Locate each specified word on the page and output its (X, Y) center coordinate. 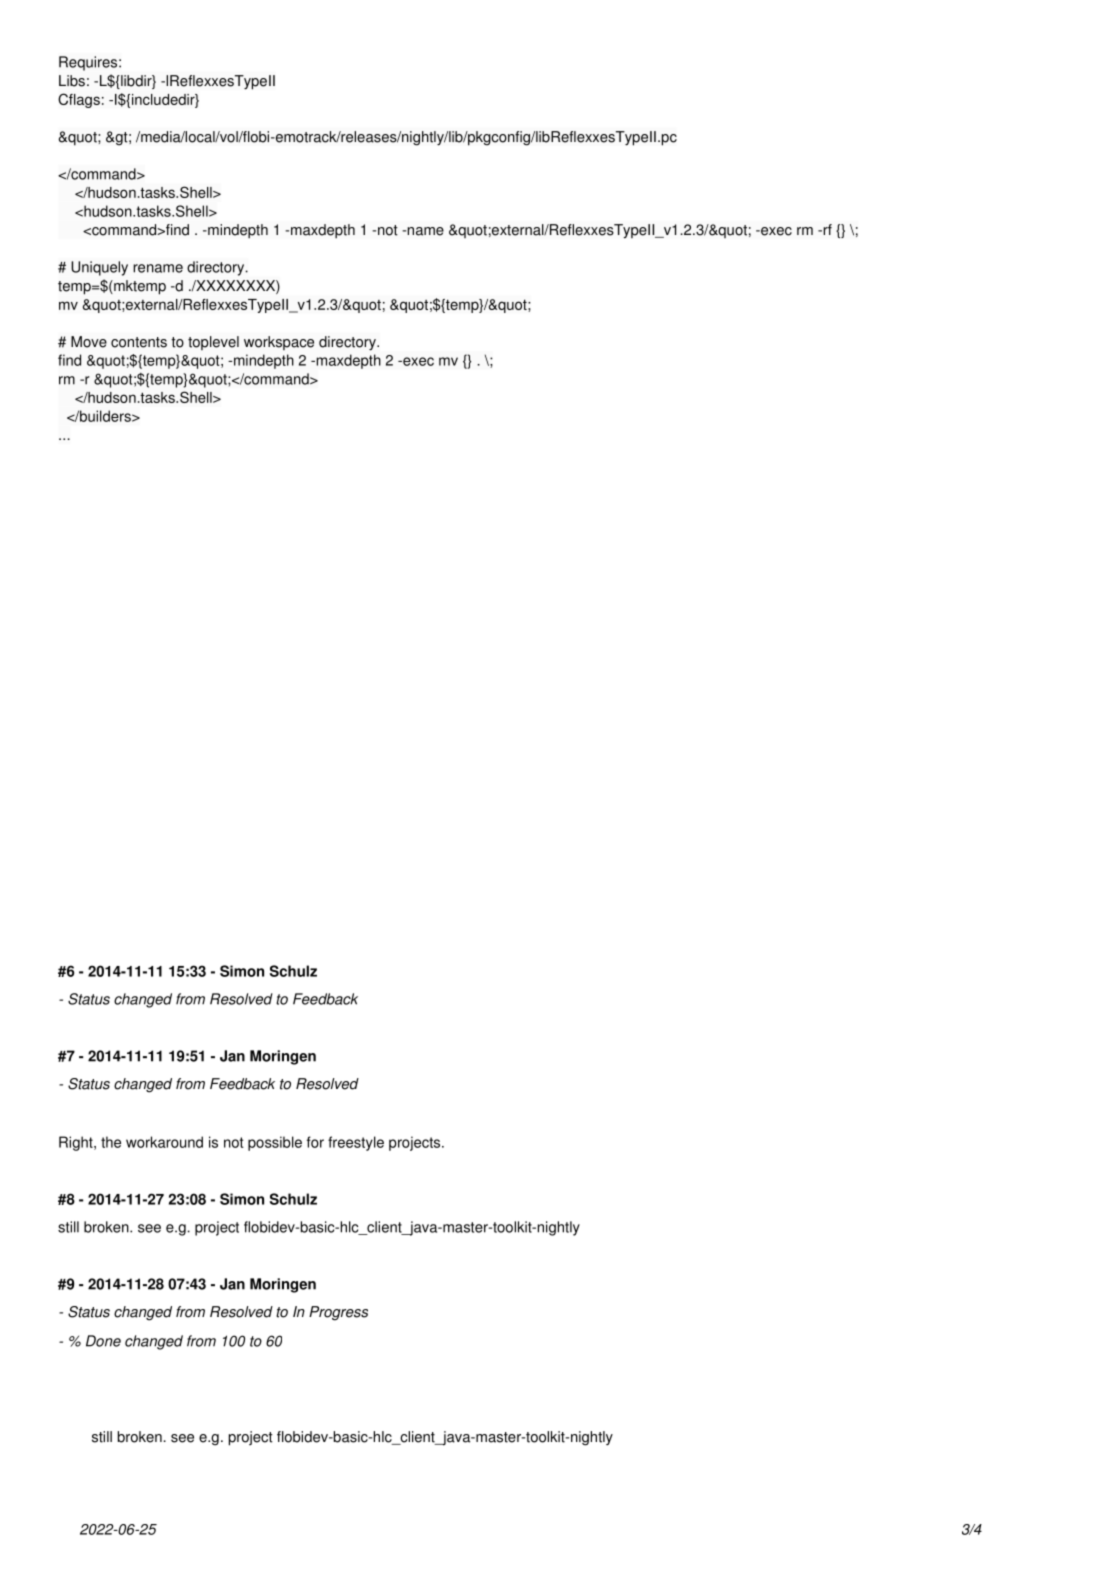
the (111, 1142)
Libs (72, 81)
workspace (279, 343)
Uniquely (99, 268)
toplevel (213, 343)
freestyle (356, 1143)
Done (103, 1341)
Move (89, 342)
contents (139, 342)
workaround (164, 1142)
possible (275, 1143)
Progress (338, 1313)
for (315, 1142)
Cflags (79, 100)
